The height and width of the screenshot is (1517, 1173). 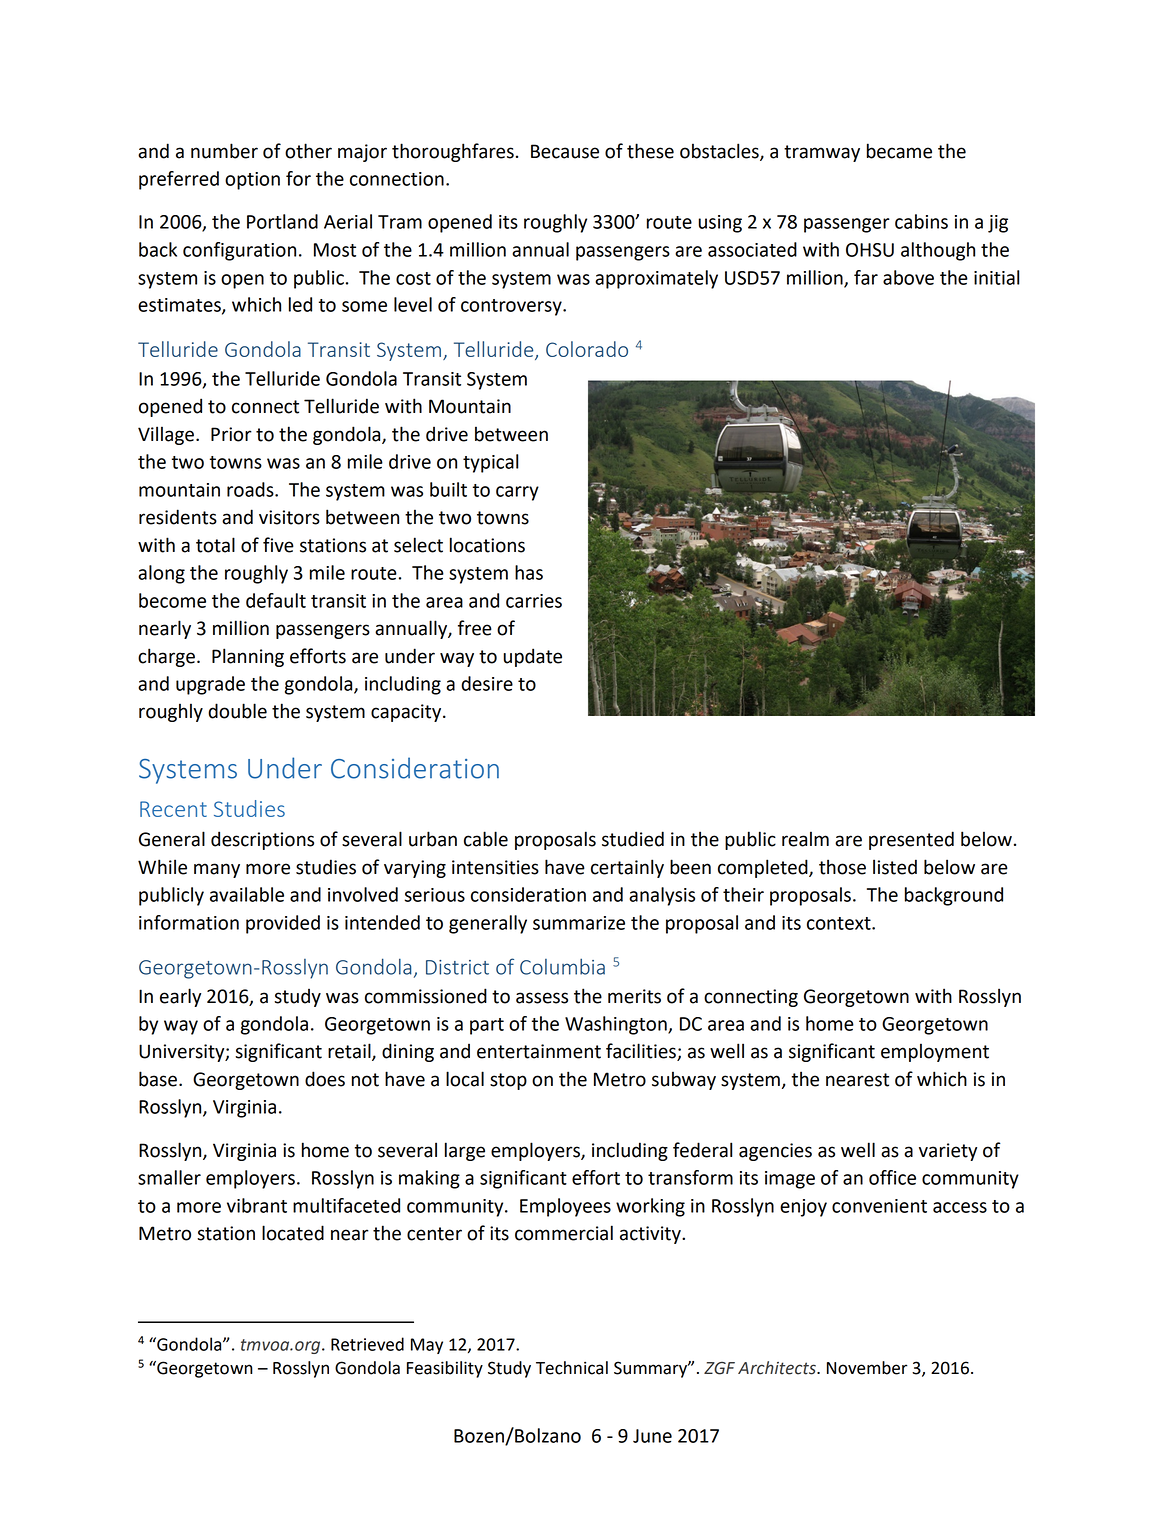 I want to click on entertainment, so click(x=539, y=1051).
